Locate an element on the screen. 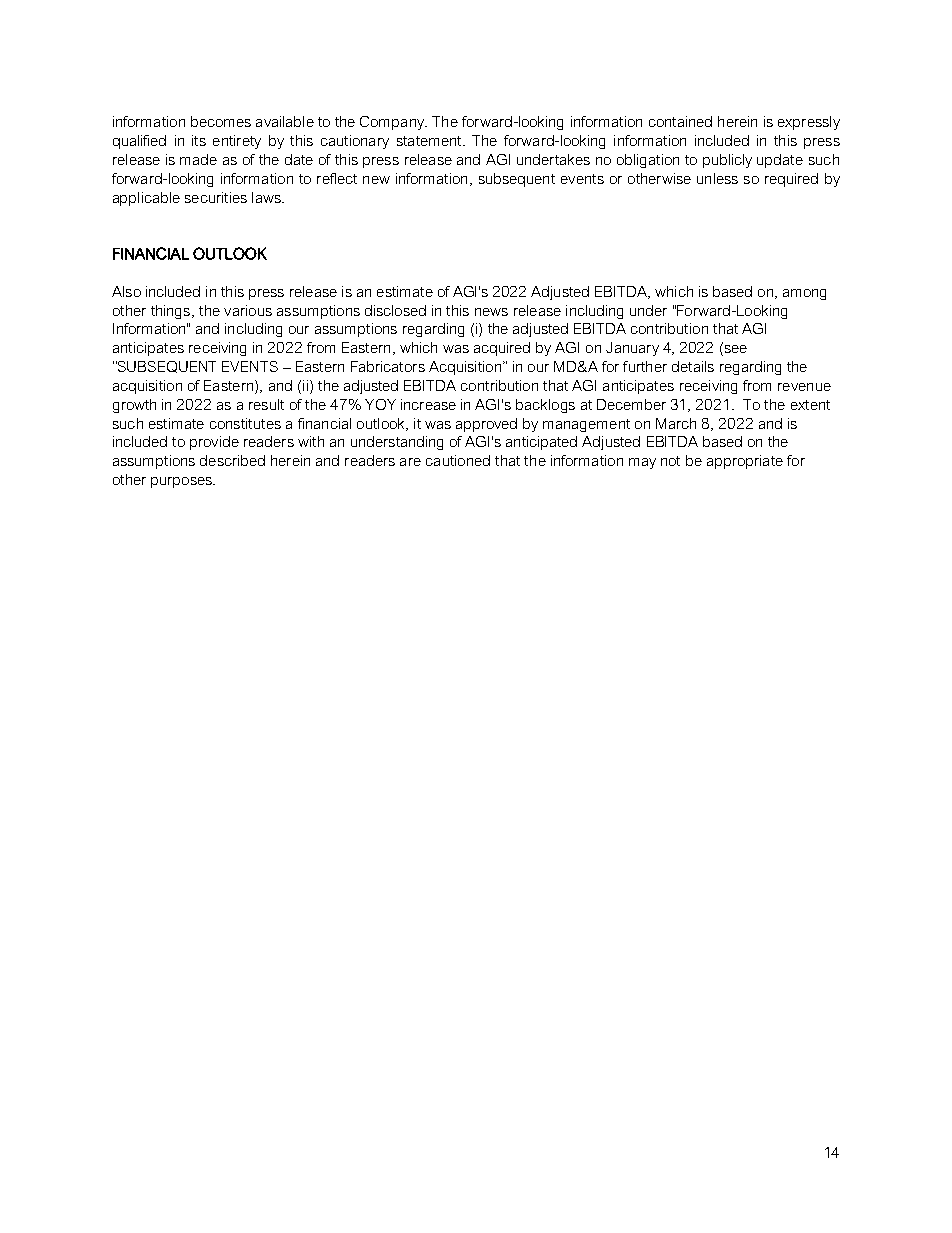  things is located at coordinates (172, 312).
